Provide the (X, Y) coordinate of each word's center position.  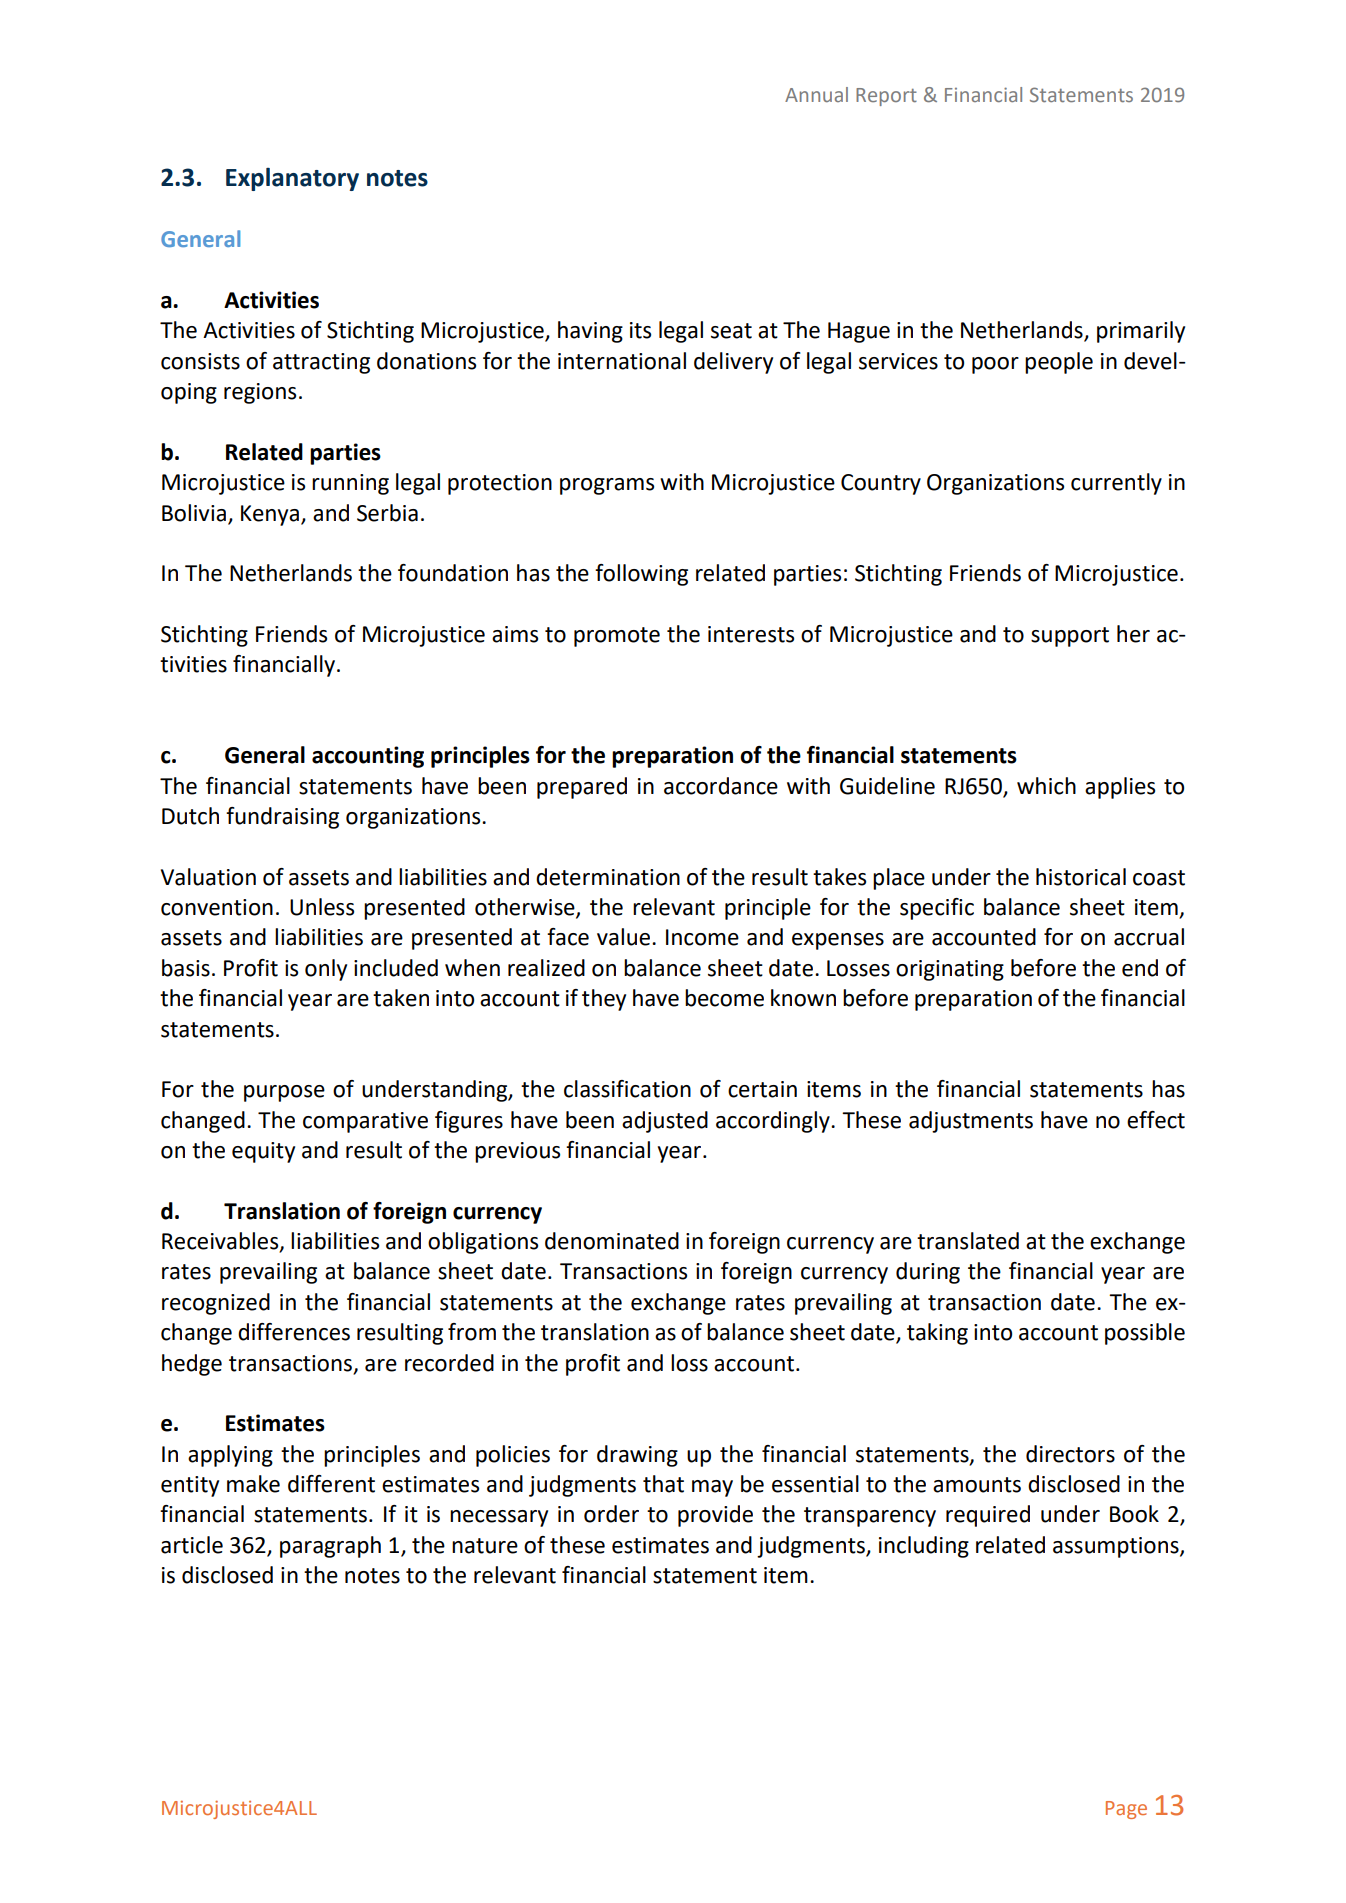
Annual (816, 94)
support (1070, 637)
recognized (216, 1304)
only (326, 970)
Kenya (271, 515)
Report (886, 97)
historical (1081, 877)
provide (715, 1516)
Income (702, 937)
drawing (637, 1456)
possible (1145, 1334)
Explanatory (292, 179)
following (641, 575)
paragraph (330, 1547)
